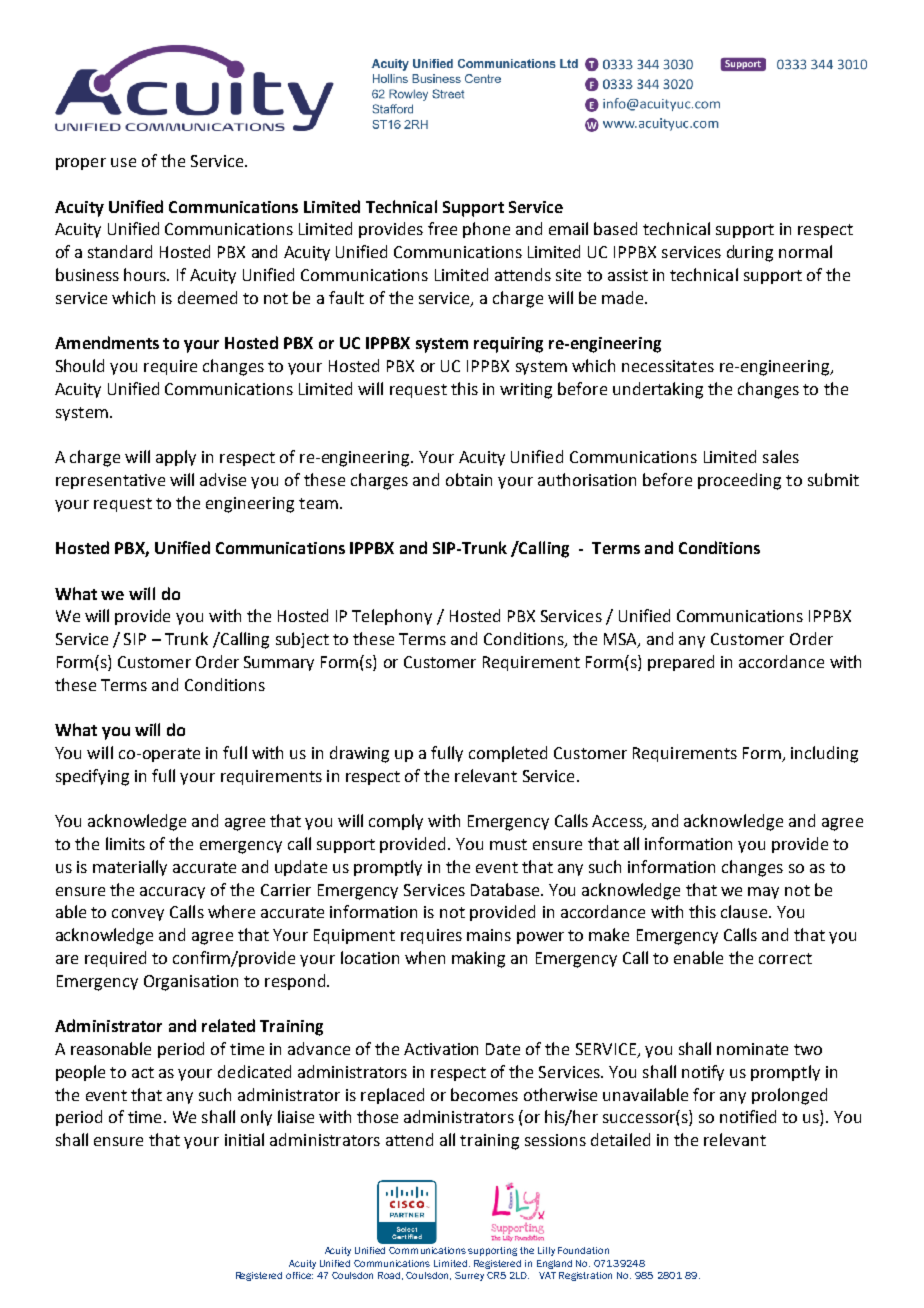 The height and width of the screenshot is (1308, 924). Describe the element at coordinates (739, 481) in the screenshot. I see `proceeding` at that location.
